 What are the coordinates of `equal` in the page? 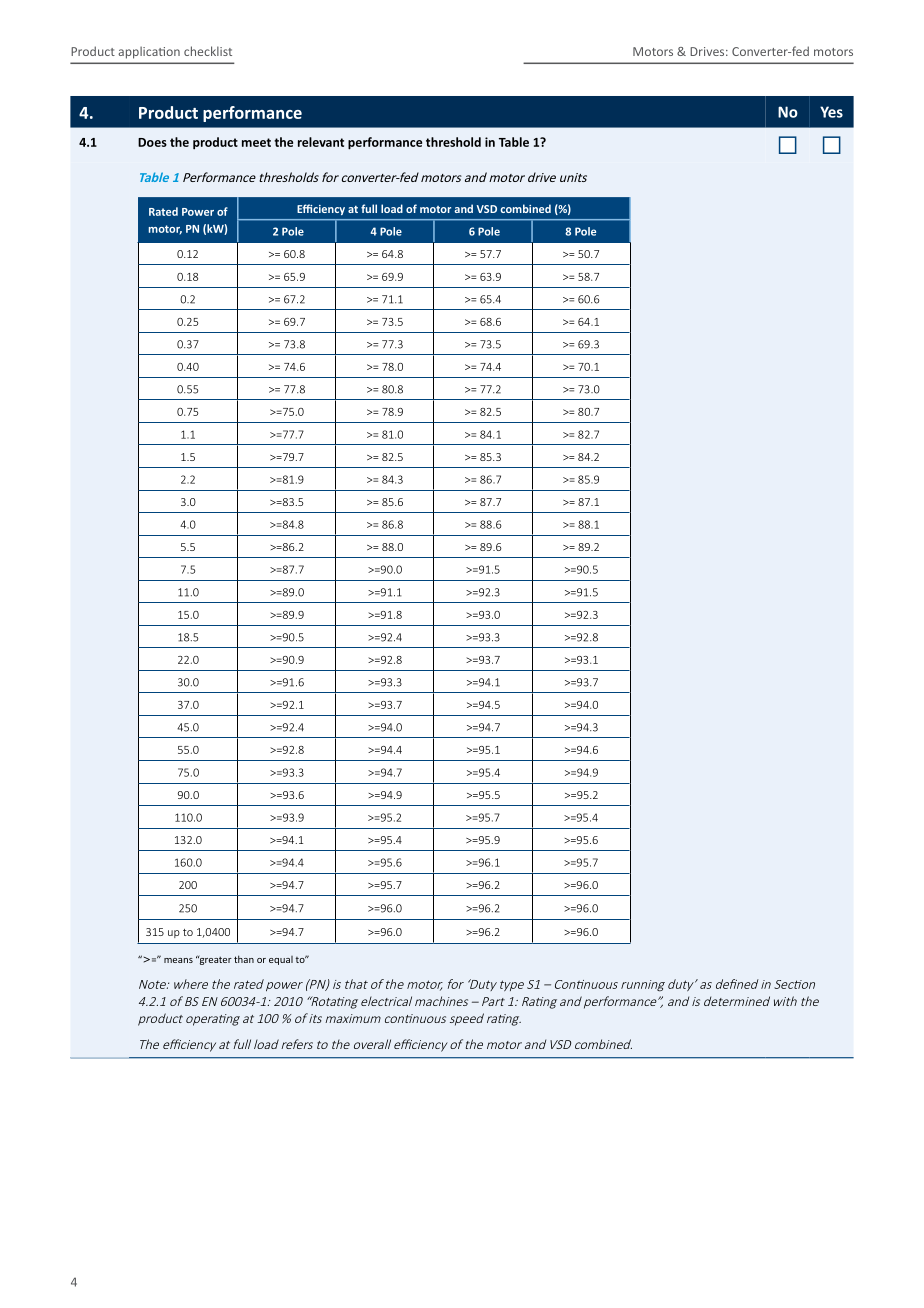 It's located at (281, 960).
